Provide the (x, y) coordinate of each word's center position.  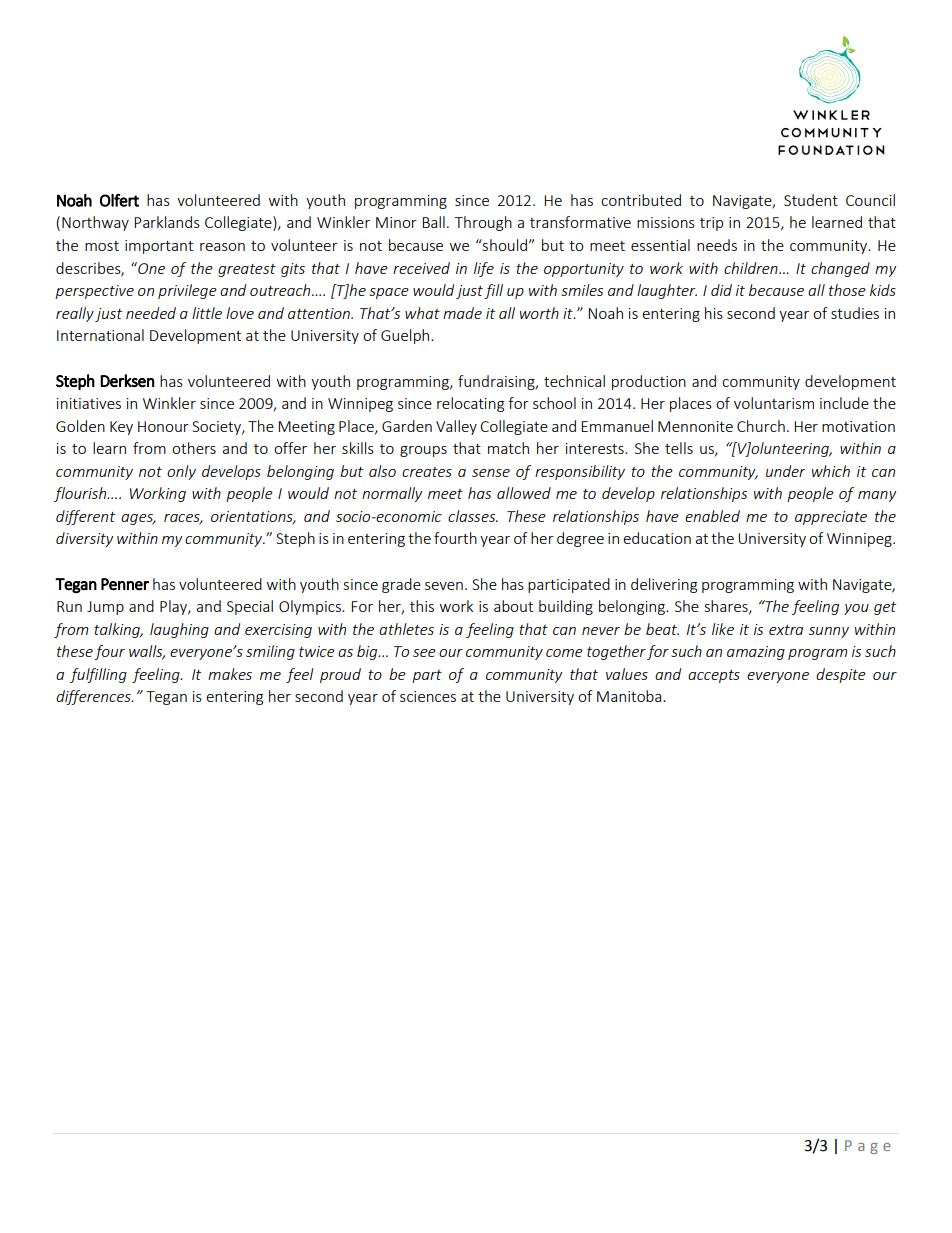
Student (811, 200)
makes (230, 674)
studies (855, 313)
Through (483, 223)
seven (444, 586)
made (462, 313)
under (786, 471)
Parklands (167, 222)
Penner (125, 584)
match (508, 448)
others (194, 448)
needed (151, 313)
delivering (664, 585)
